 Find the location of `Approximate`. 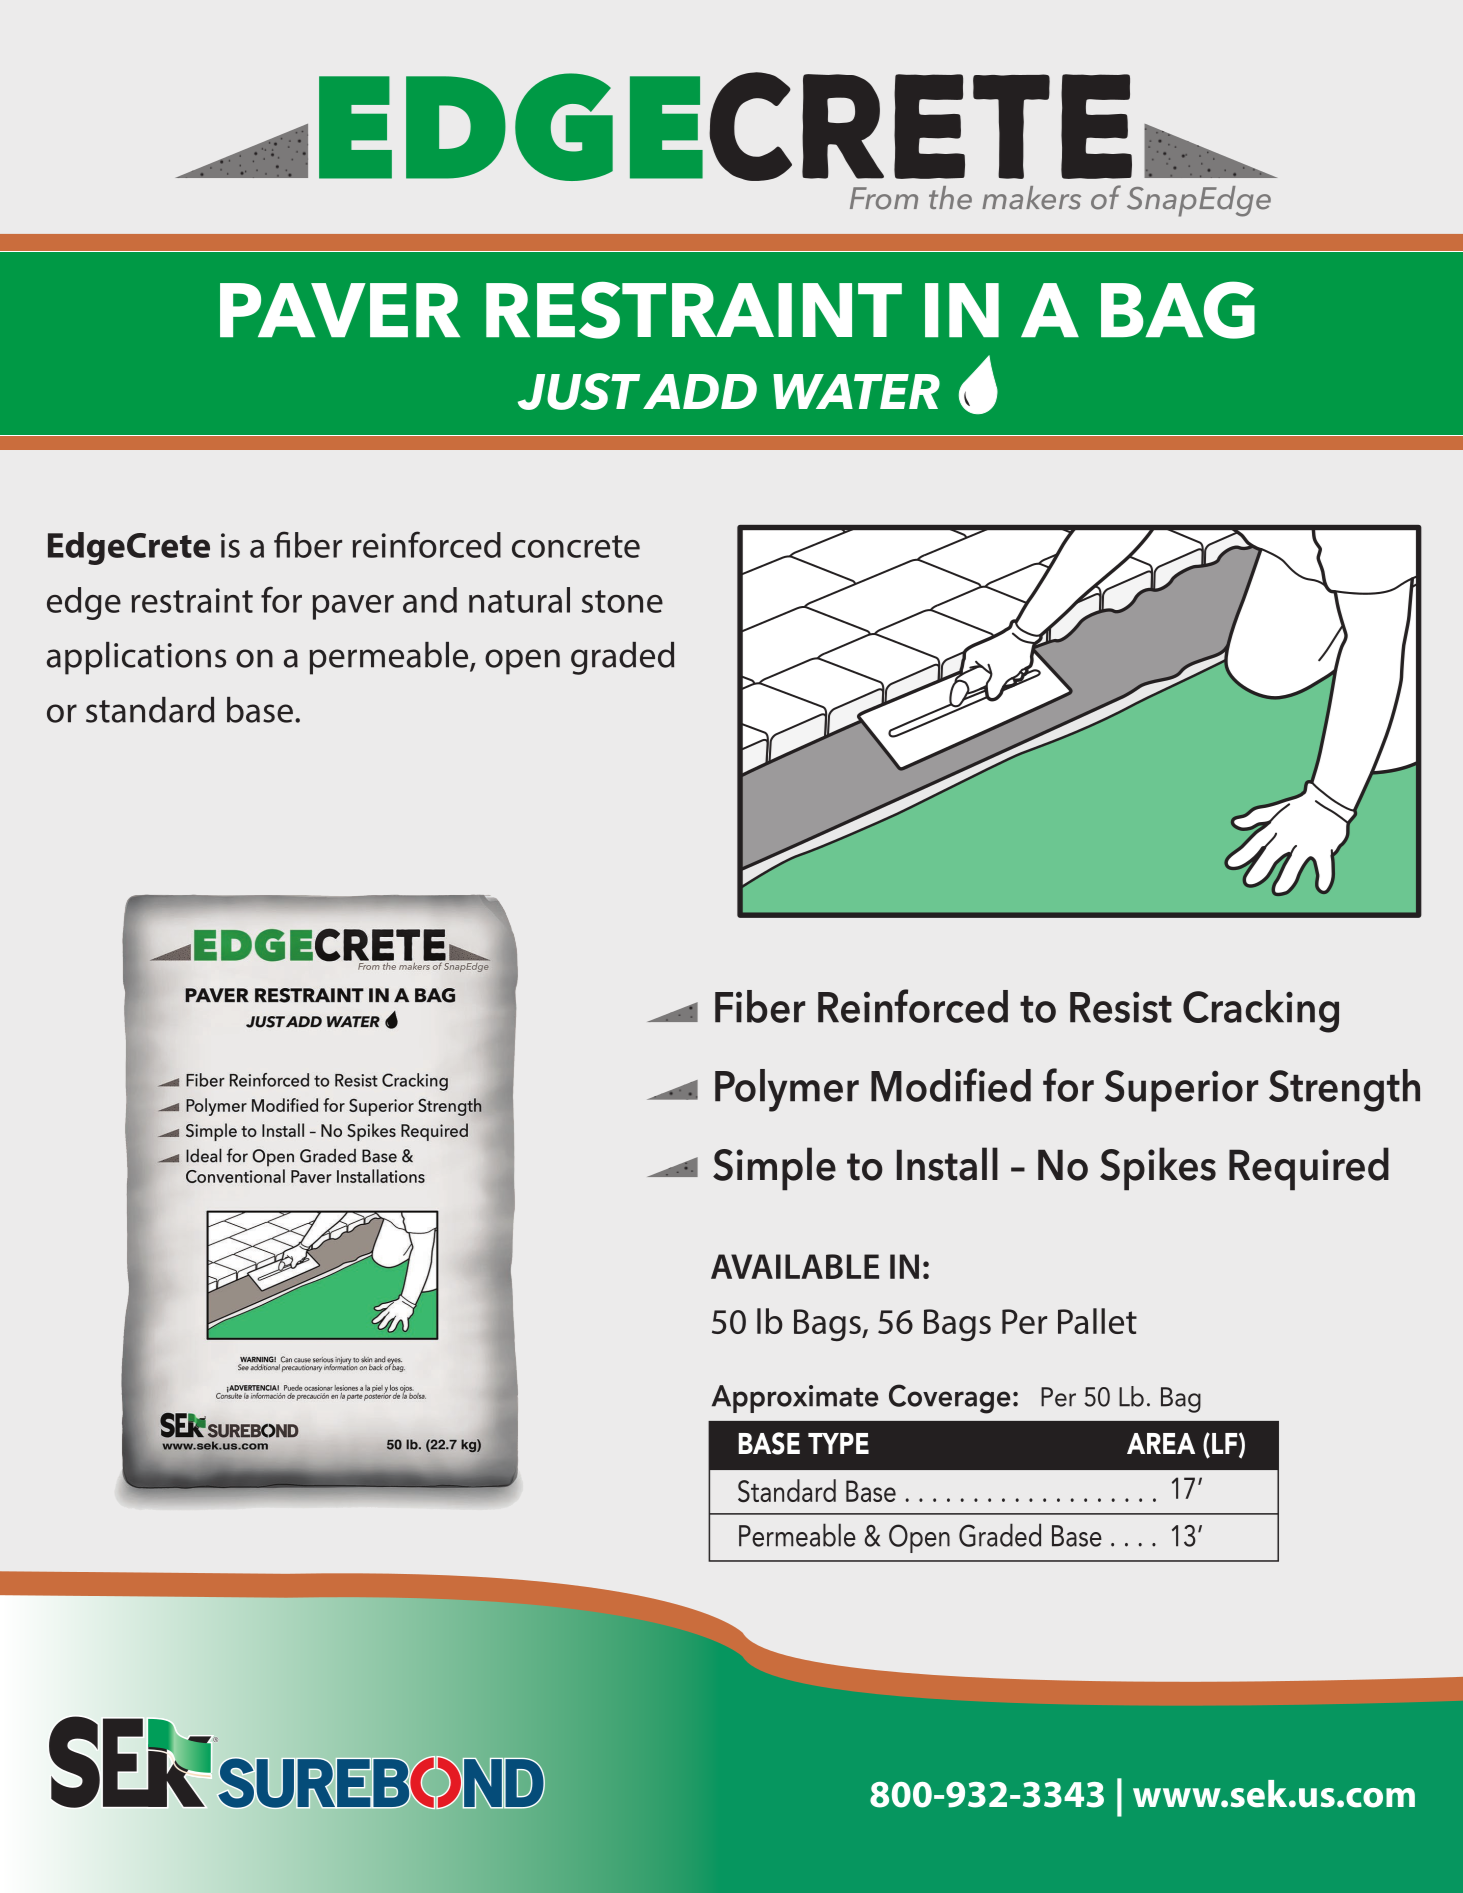

Approximate is located at coordinates (795, 1399).
